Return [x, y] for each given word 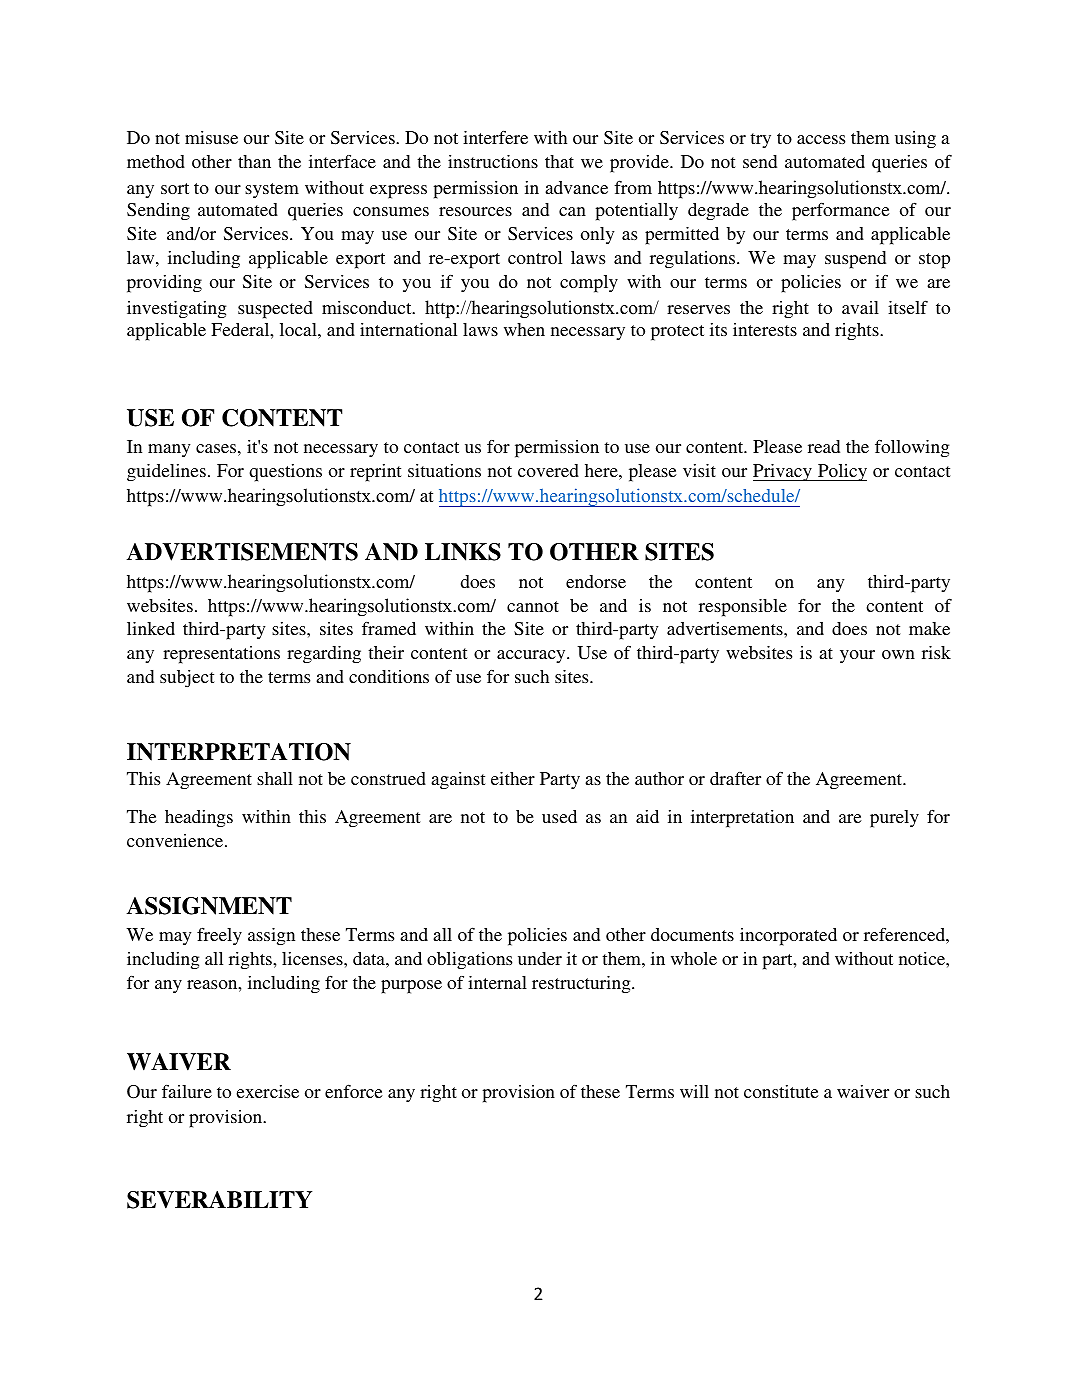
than [254, 161]
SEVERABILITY [219, 1200]
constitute [781, 1091]
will [694, 1091]
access [821, 139]
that [559, 161]
